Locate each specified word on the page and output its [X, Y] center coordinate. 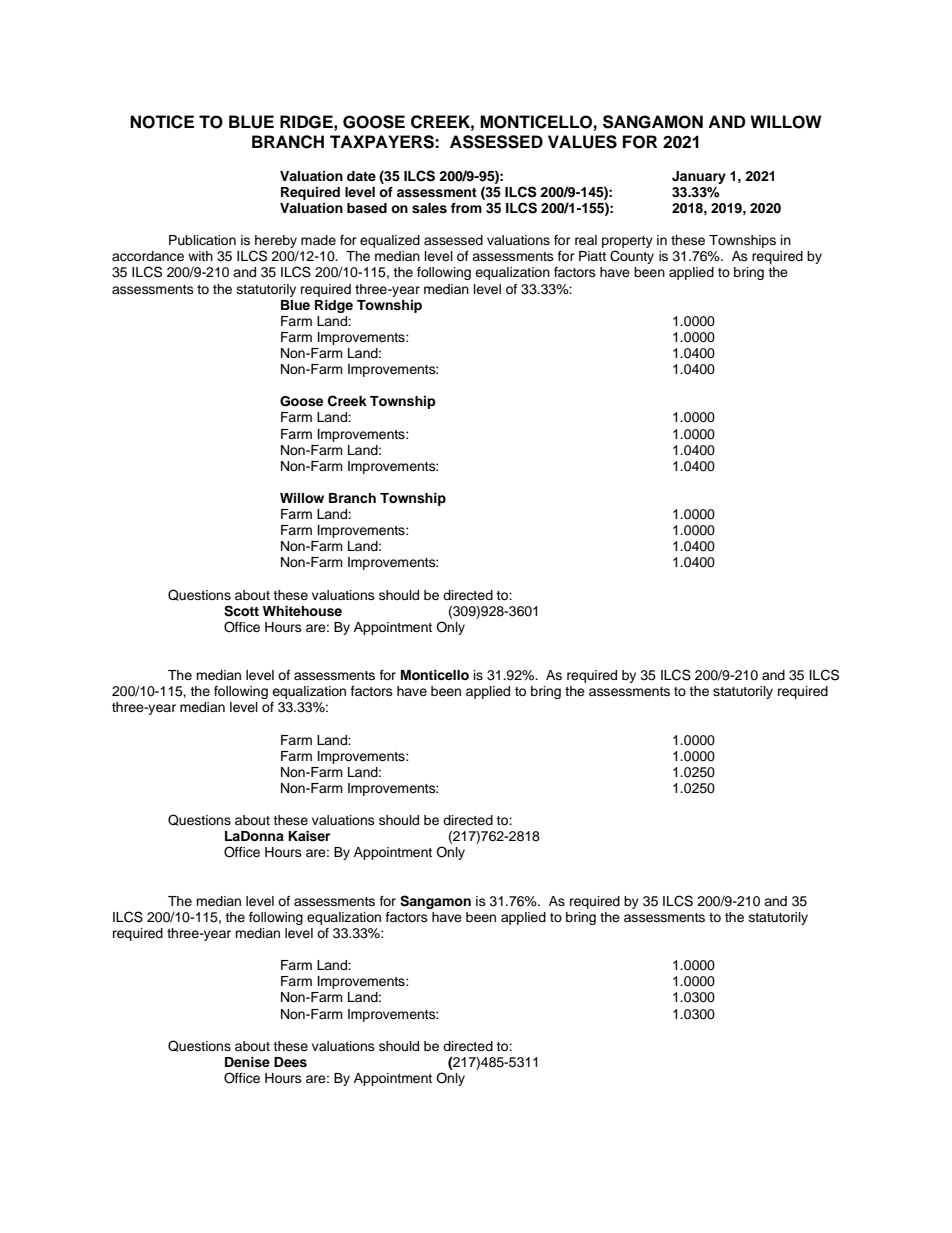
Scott [241, 611]
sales [429, 208]
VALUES [582, 142]
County [632, 257]
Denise [247, 1062]
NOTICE [162, 122]
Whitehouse [302, 611]
